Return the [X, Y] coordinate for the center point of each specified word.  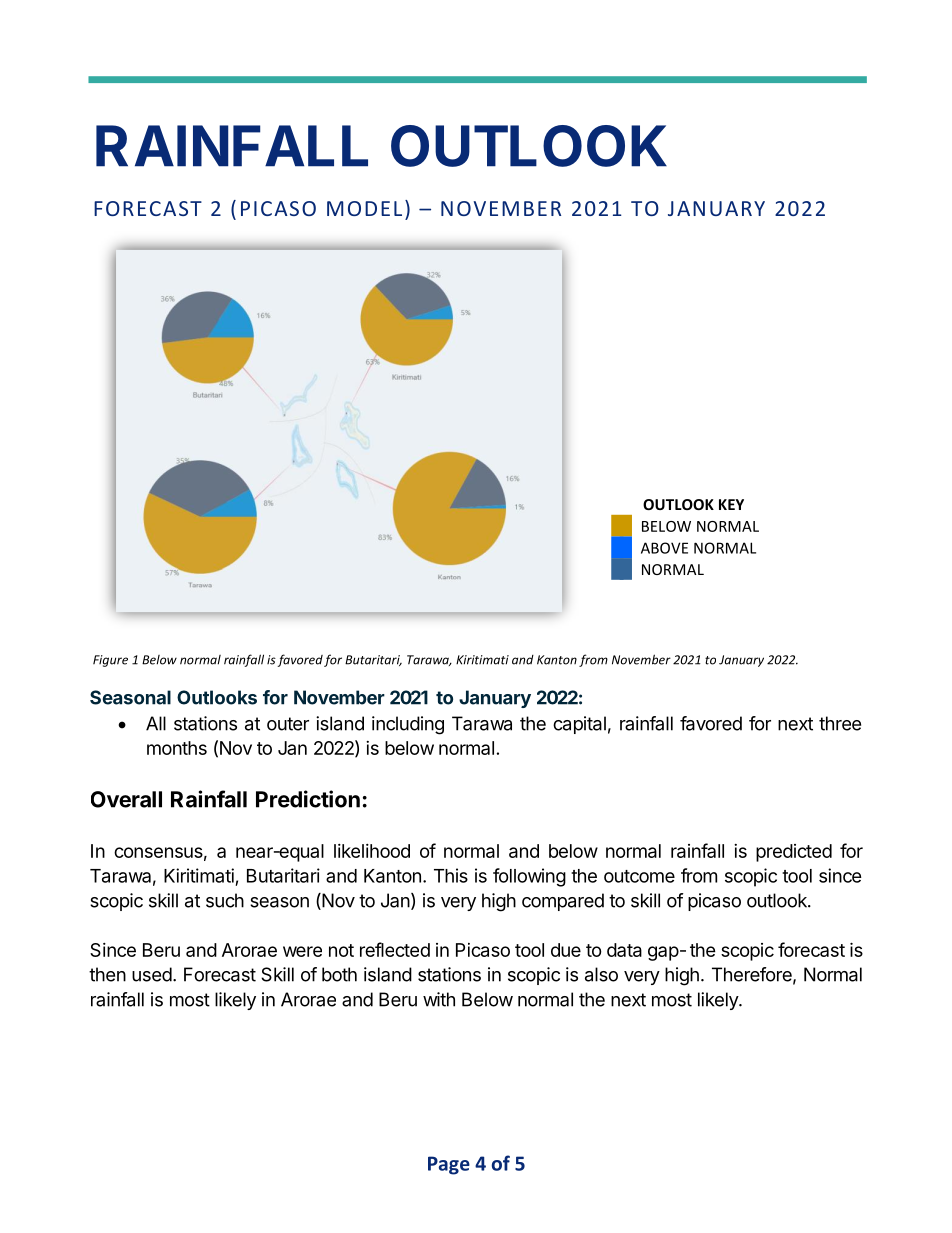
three [840, 723]
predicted [794, 853]
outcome [639, 876]
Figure [110, 661]
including [408, 725]
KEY [731, 504]
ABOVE [664, 548]
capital [579, 725]
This [451, 875]
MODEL [364, 208]
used [152, 974]
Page [449, 1165]
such [225, 900]
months [177, 748]
